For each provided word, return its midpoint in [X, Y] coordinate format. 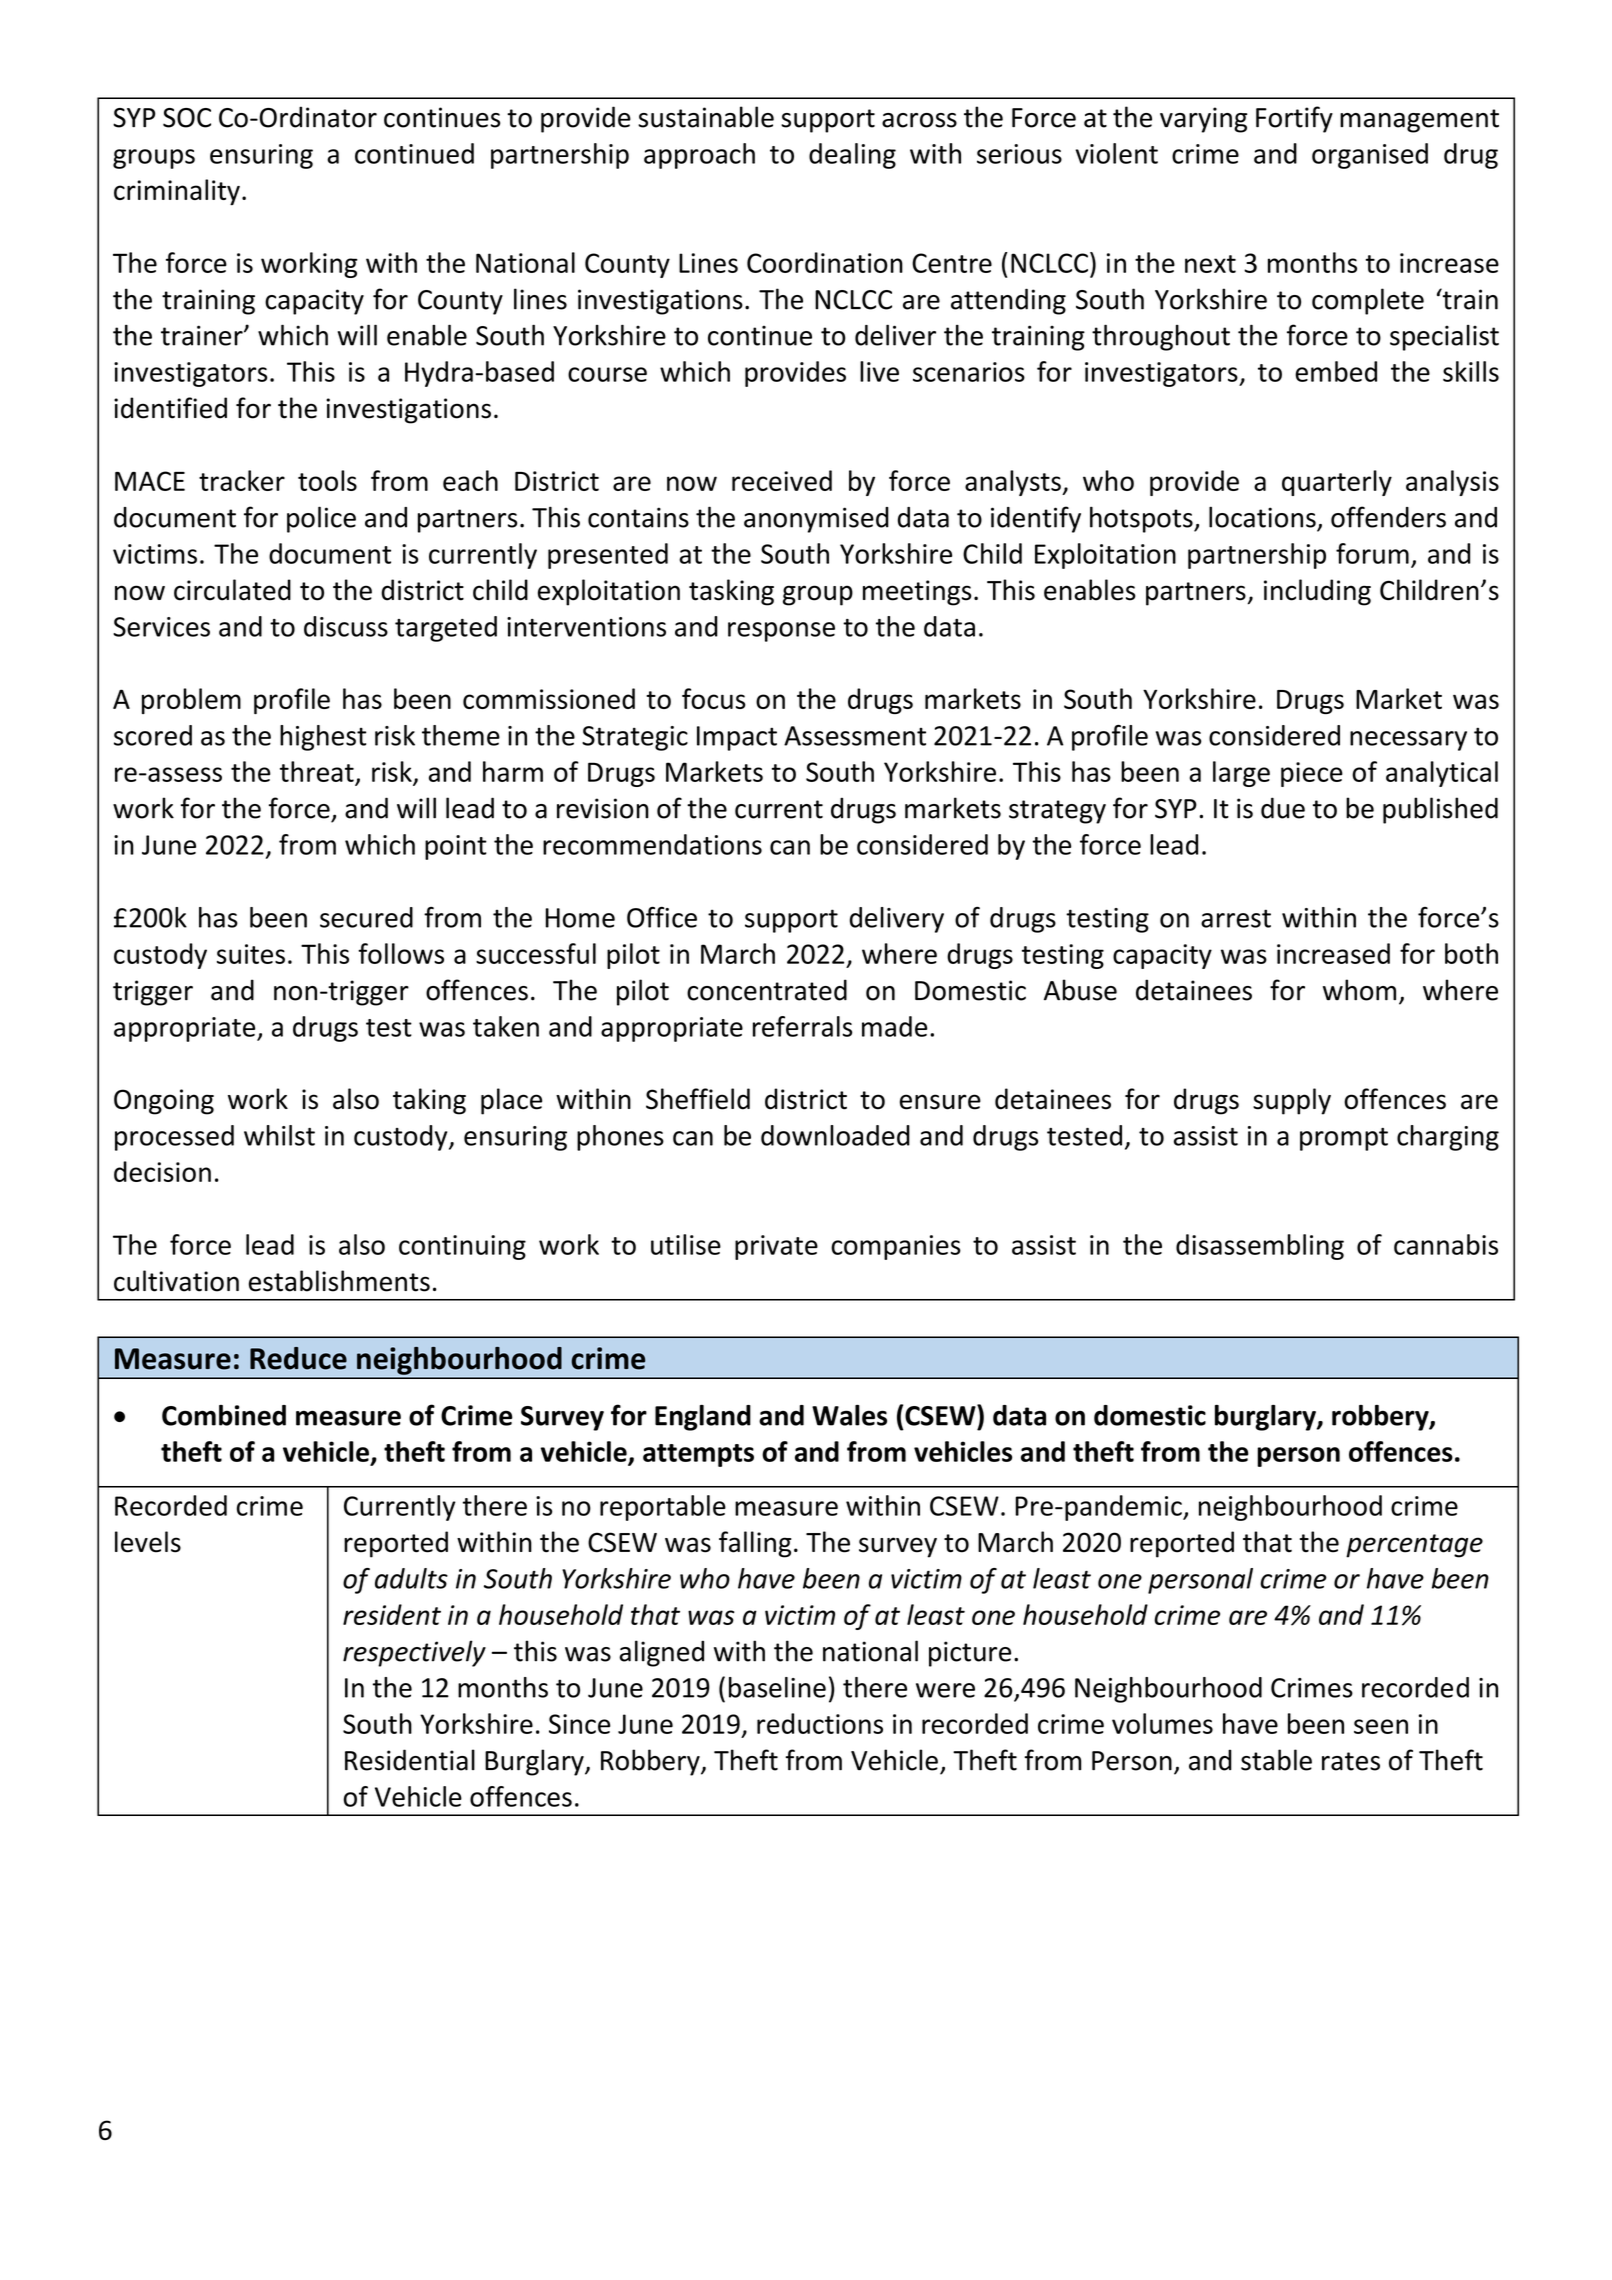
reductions [820, 1723]
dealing [852, 156]
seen [1381, 1726]
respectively [414, 1653]
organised [1370, 156]
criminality [177, 192]
